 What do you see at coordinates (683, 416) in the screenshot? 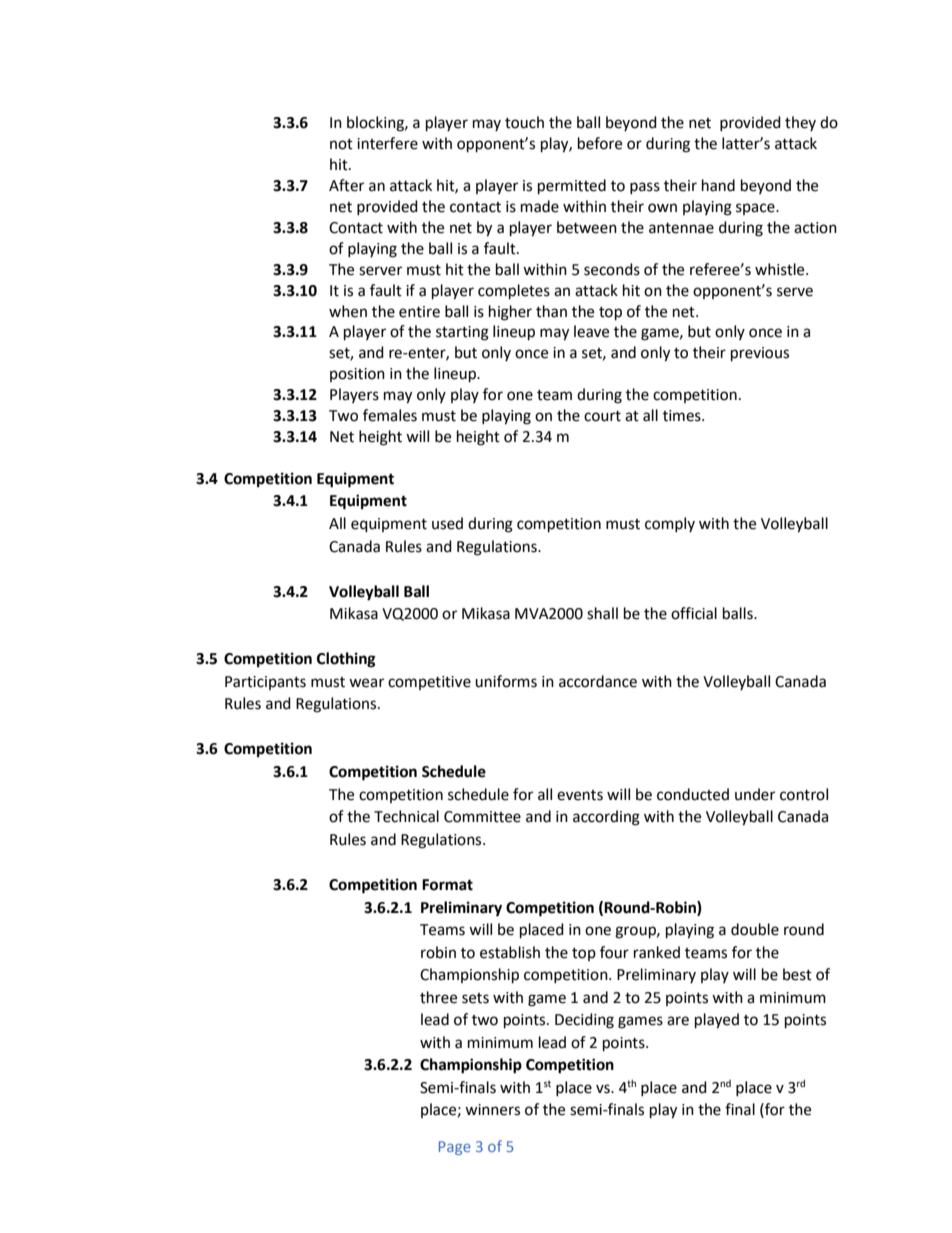
I see `times` at bounding box center [683, 416].
